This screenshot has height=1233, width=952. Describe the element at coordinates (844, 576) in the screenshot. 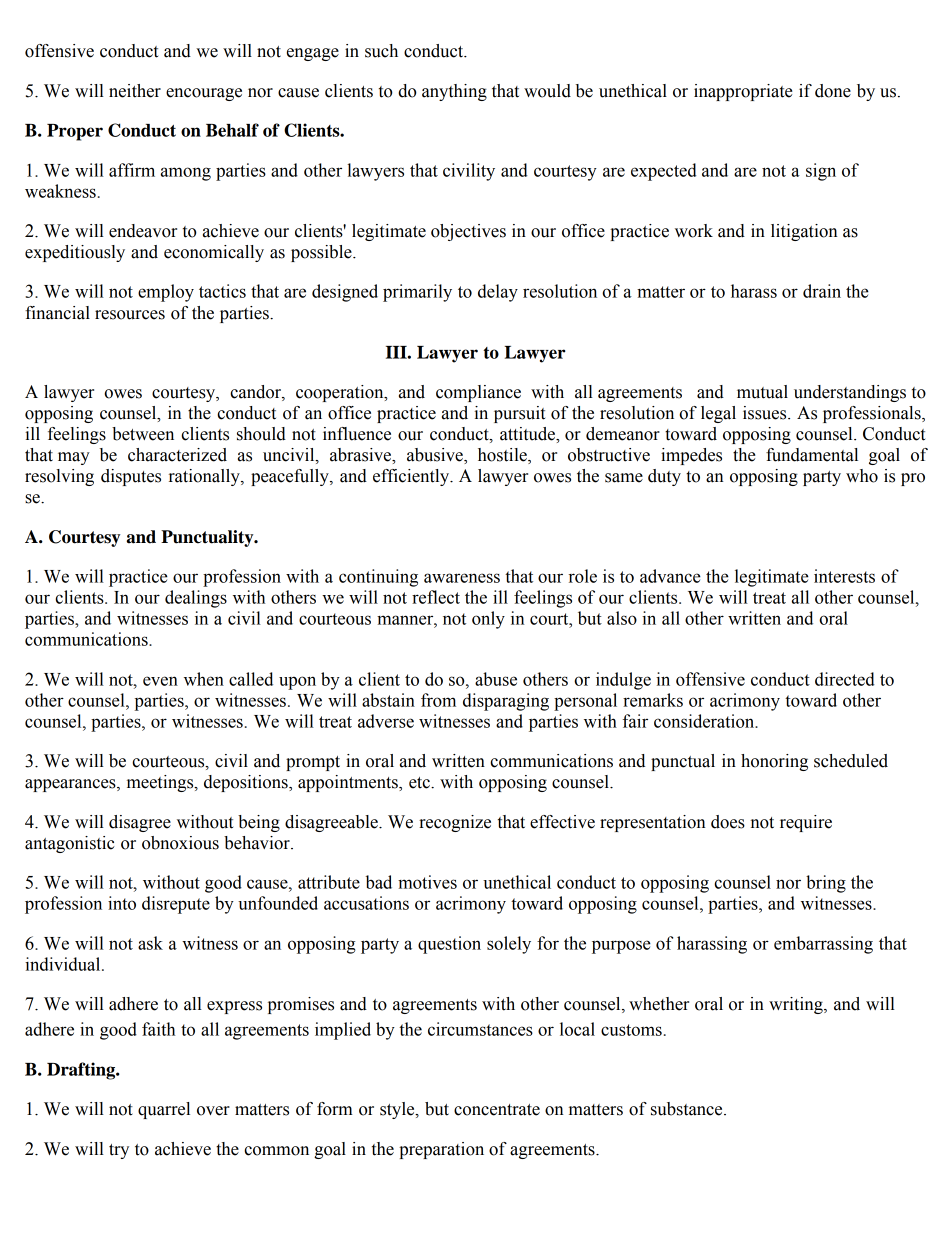

I see `interests` at that location.
